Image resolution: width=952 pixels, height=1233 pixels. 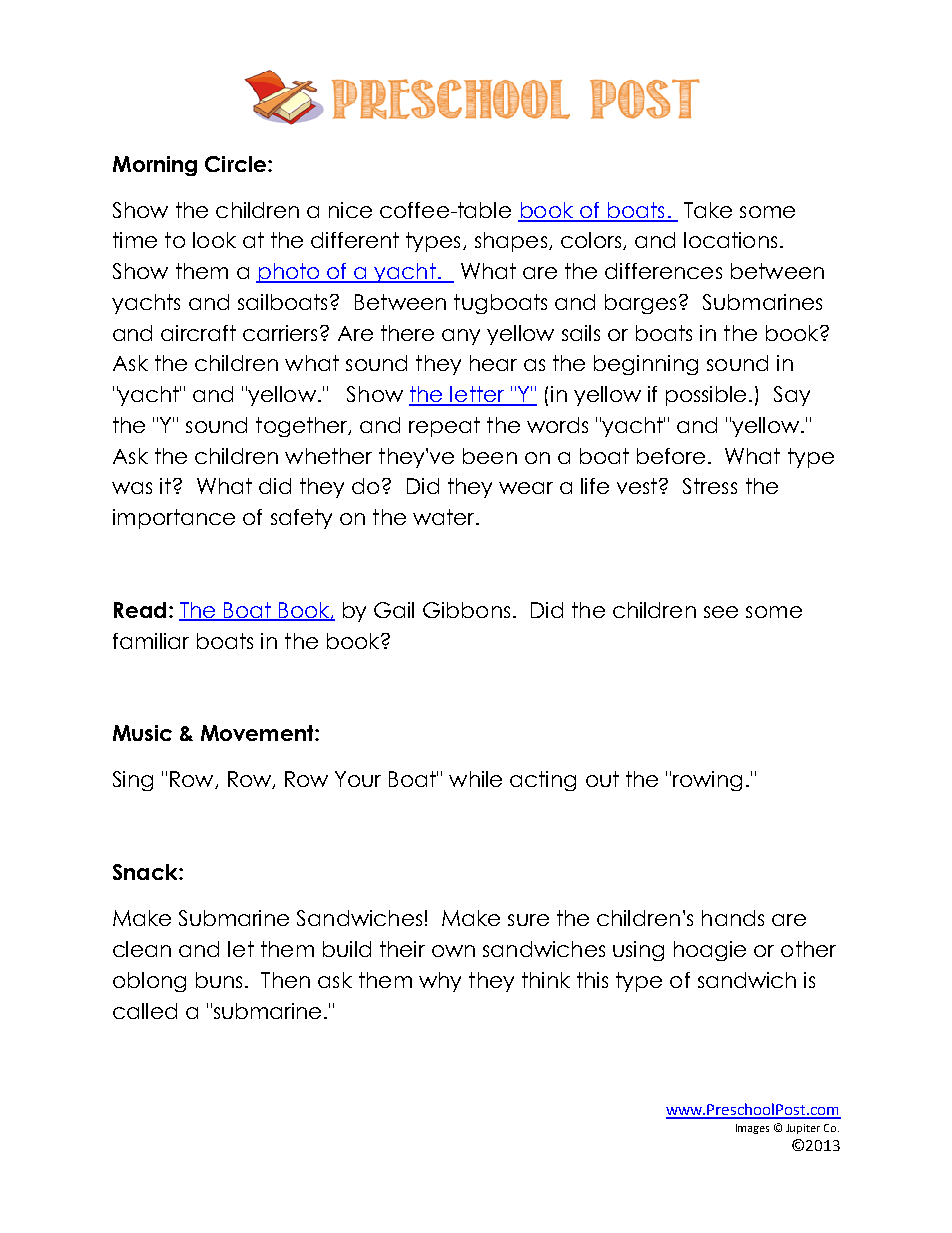 I want to click on why, so click(x=440, y=982).
